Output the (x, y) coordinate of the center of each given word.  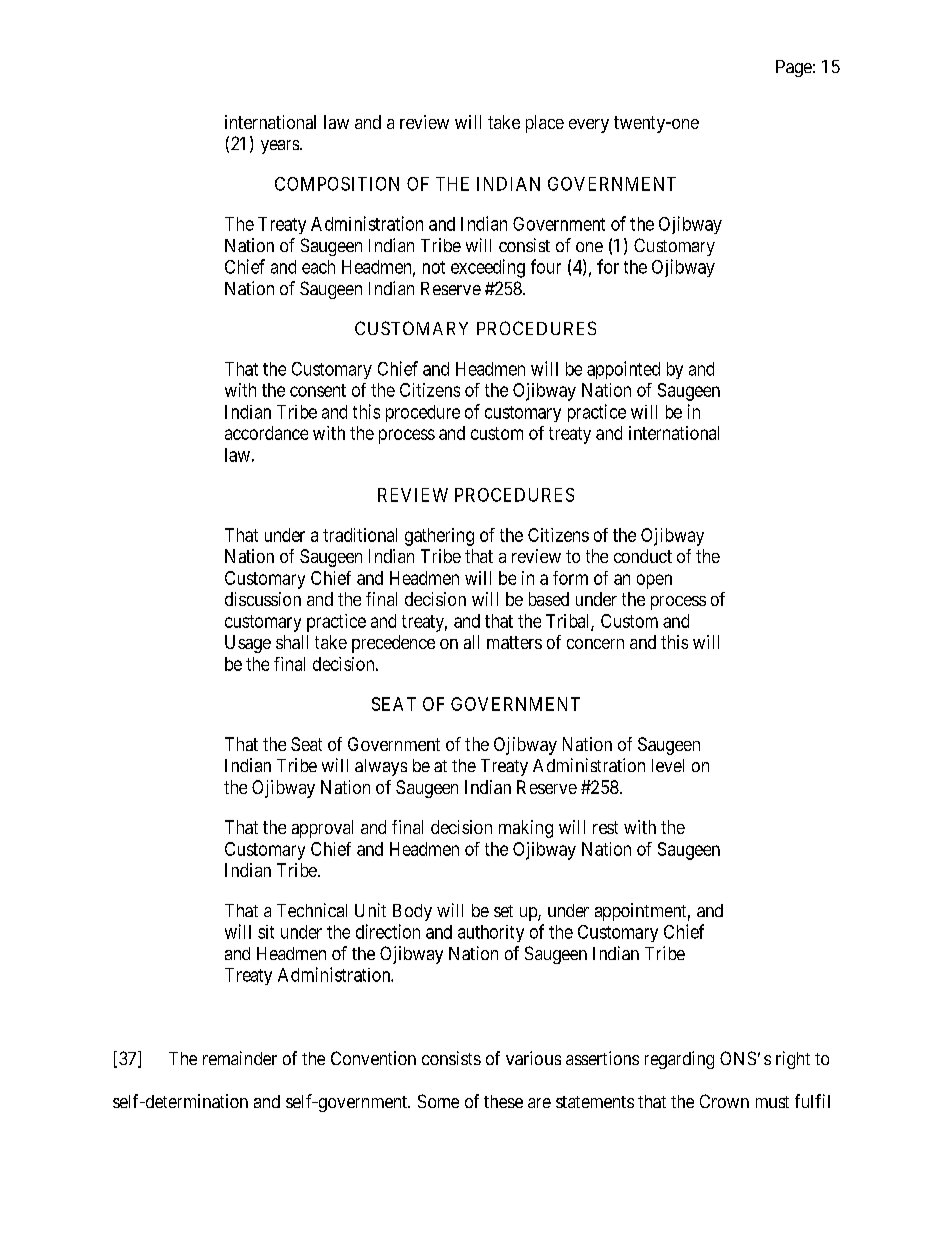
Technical (312, 910)
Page (794, 68)
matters (514, 642)
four (546, 266)
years (281, 147)
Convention (373, 1058)
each (318, 267)
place (545, 124)
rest (605, 827)
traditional (360, 535)
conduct (643, 556)
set (503, 911)
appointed (623, 370)
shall (292, 642)
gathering (439, 537)
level (668, 765)
